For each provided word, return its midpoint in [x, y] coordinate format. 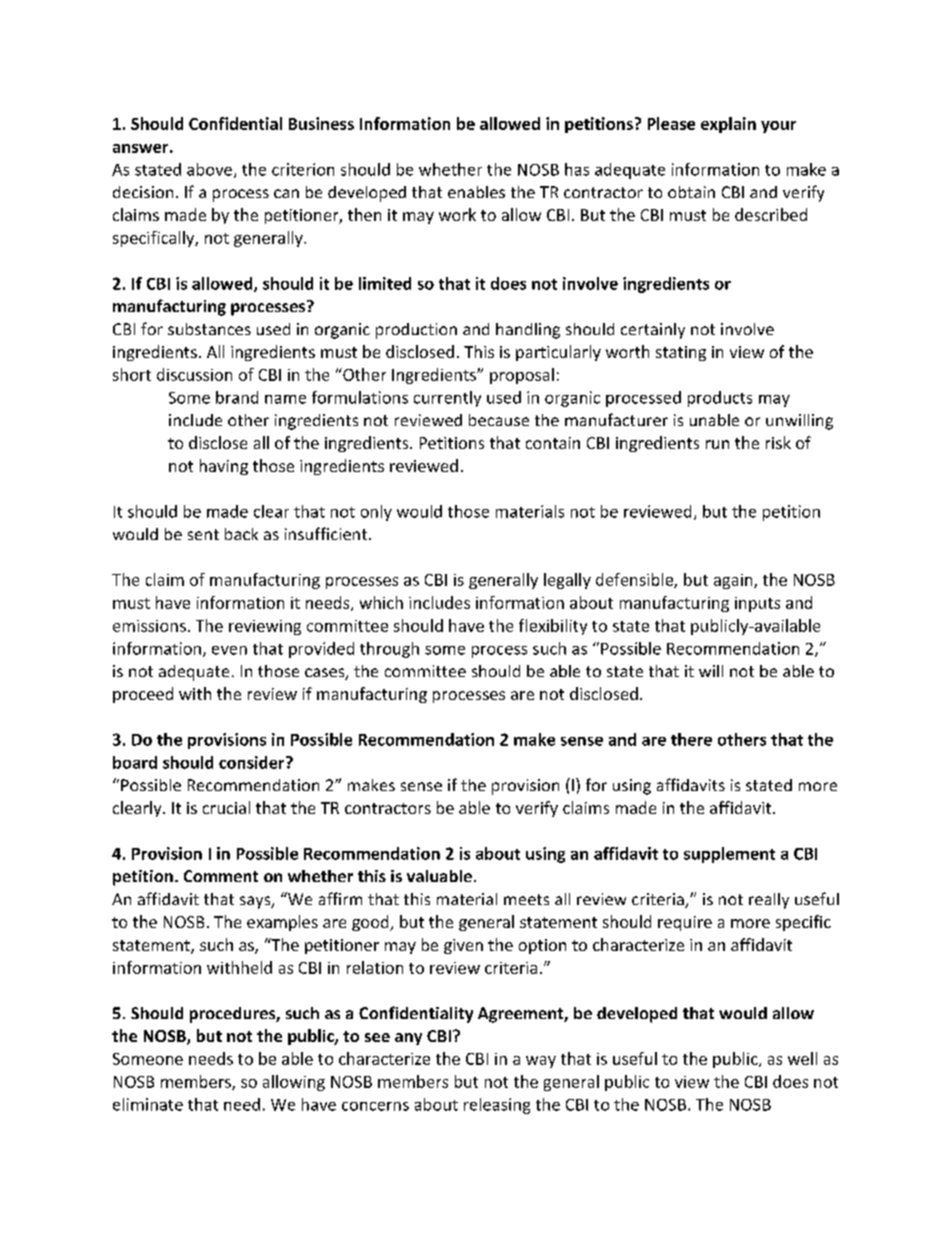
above [209, 169]
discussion [194, 374]
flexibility [553, 627]
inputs [757, 604]
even [229, 650]
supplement [729, 855]
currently [447, 399]
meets [526, 899]
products [720, 399]
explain [728, 125]
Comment [221, 876]
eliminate [148, 1104]
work [457, 214]
